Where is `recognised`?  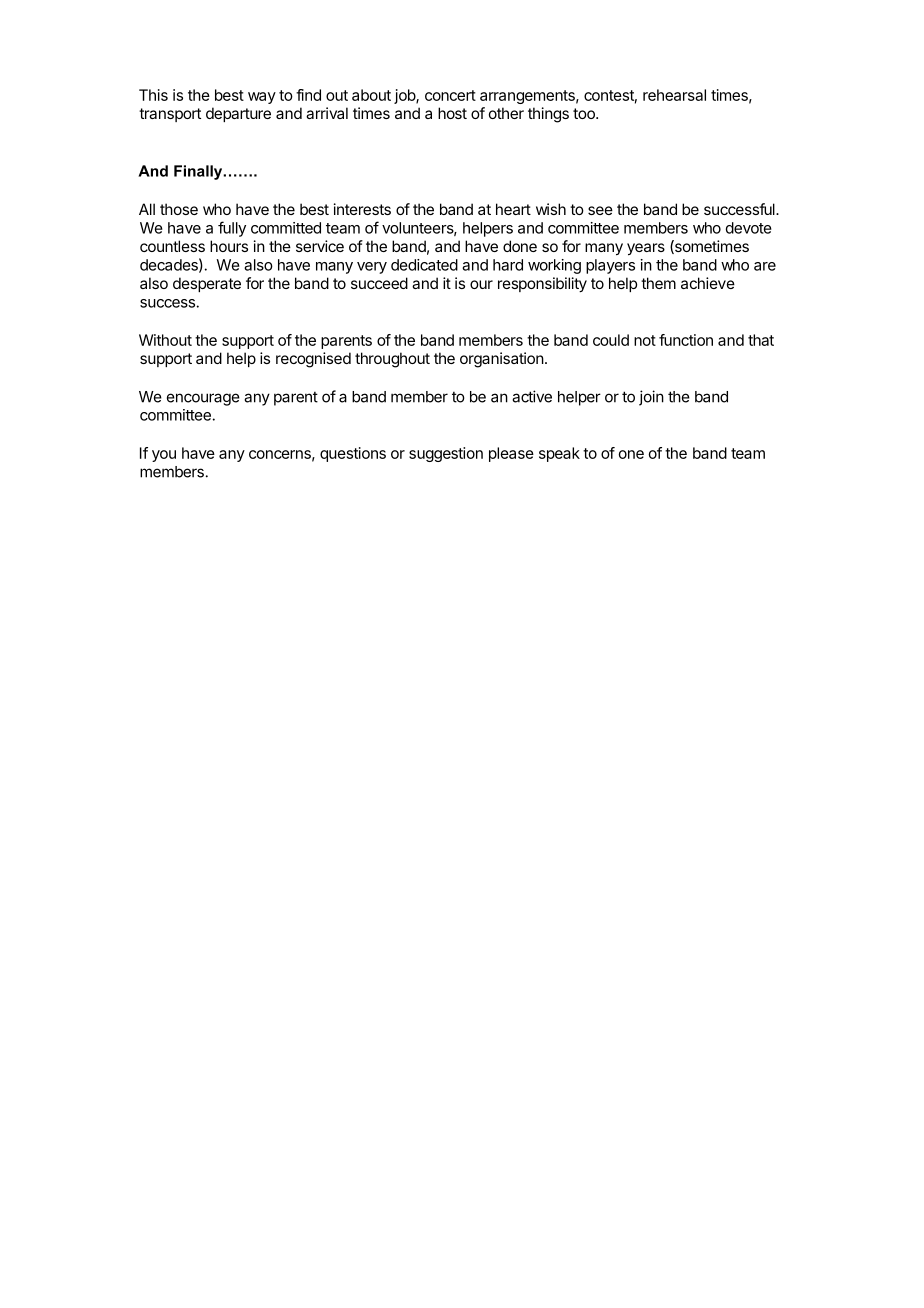
recognised is located at coordinates (313, 360).
